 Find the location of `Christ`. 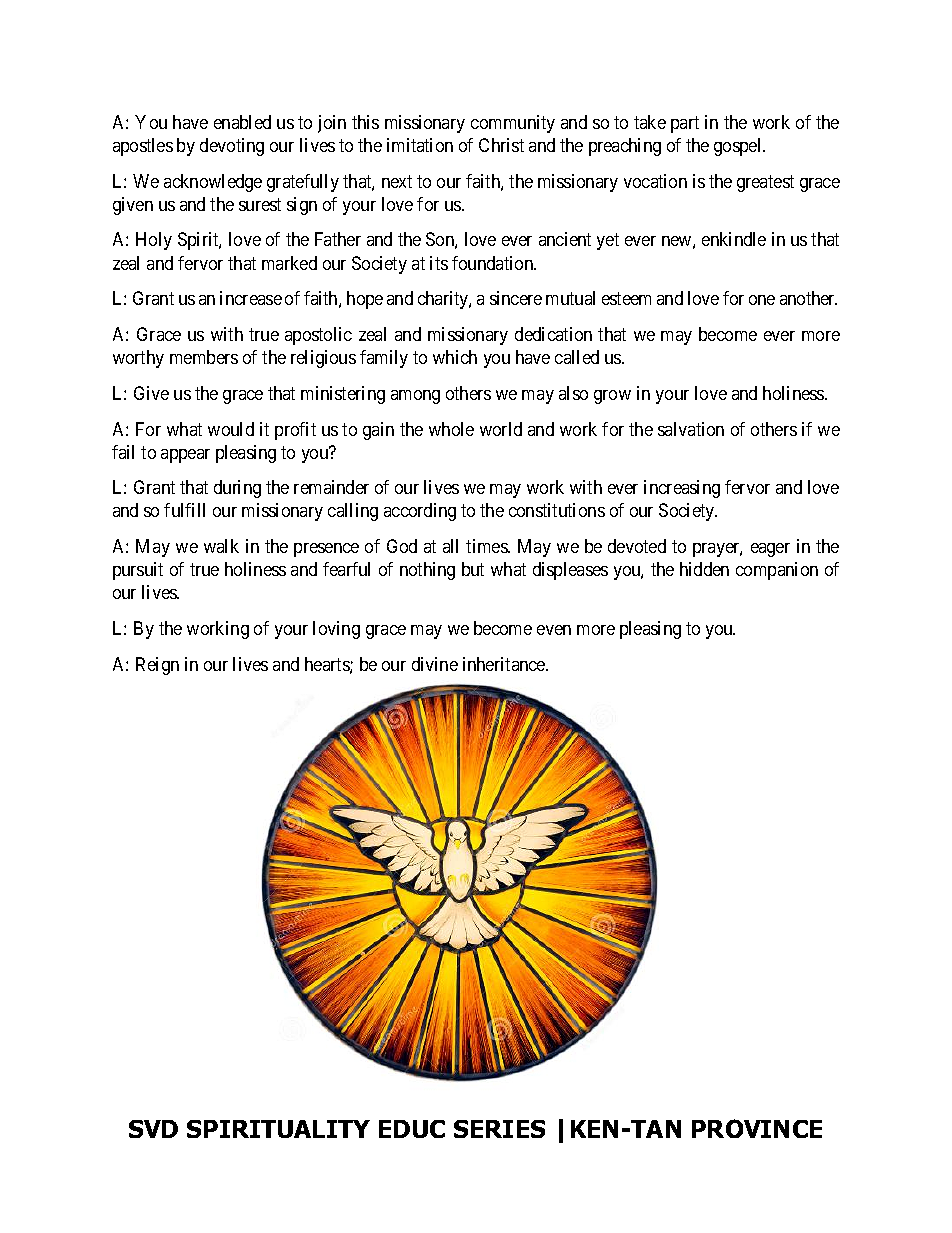

Christ is located at coordinates (501, 145).
